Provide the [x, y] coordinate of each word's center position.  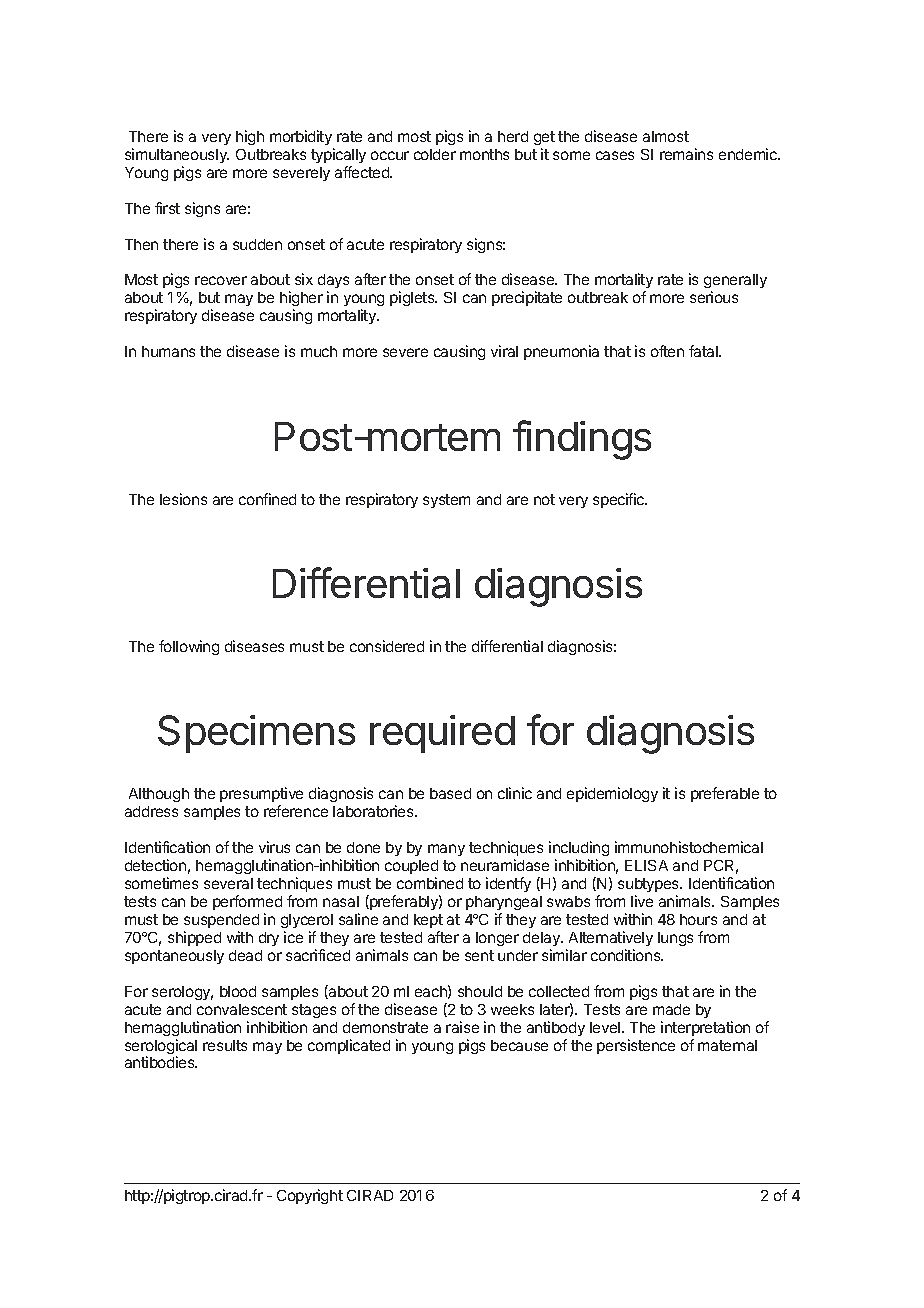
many [446, 850]
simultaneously [177, 155]
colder [435, 154]
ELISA [646, 865]
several [228, 883]
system [446, 501]
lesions [183, 499]
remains [686, 154]
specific [620, 500]
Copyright [310, 1196]
